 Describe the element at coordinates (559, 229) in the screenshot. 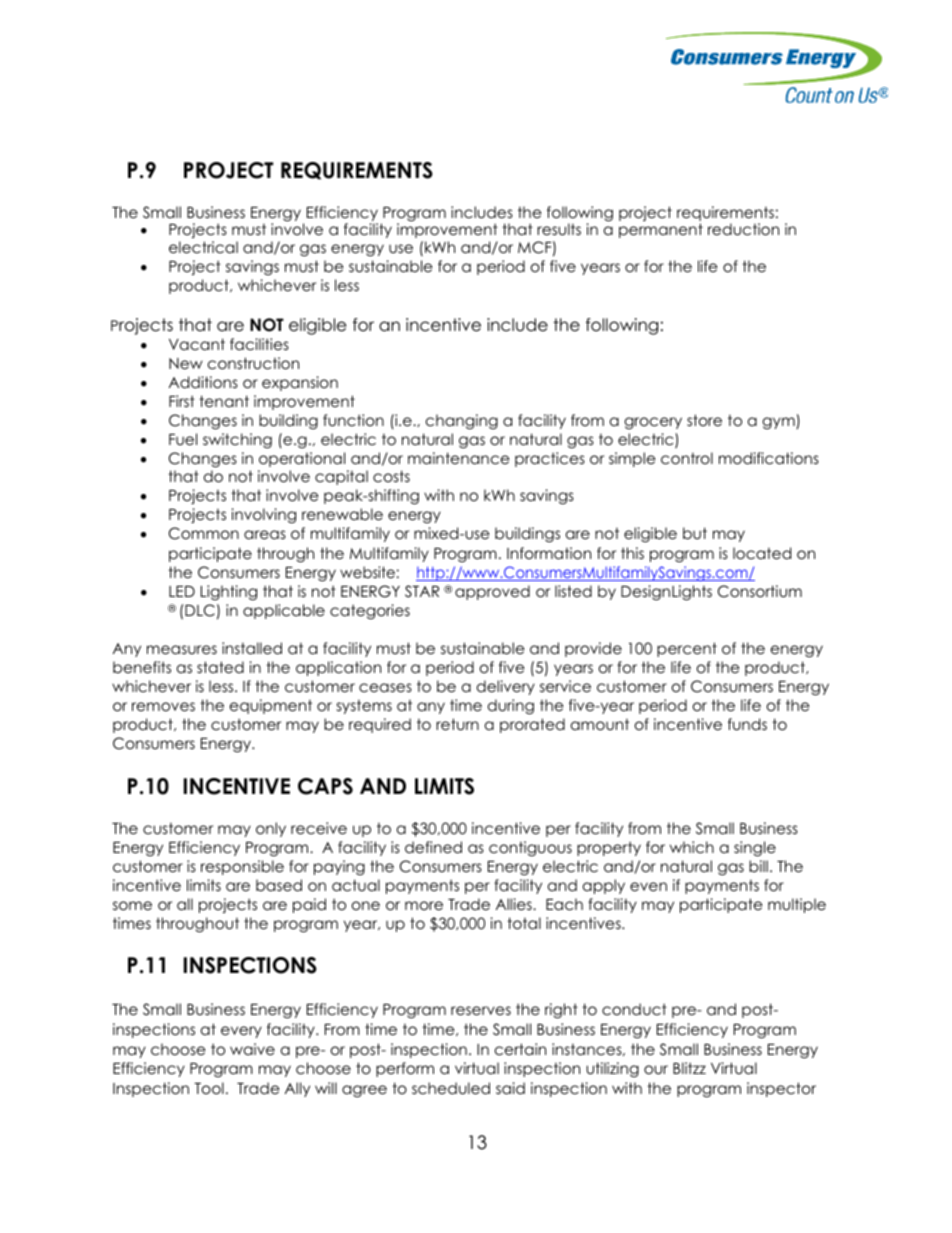

I see `results` at that location.
